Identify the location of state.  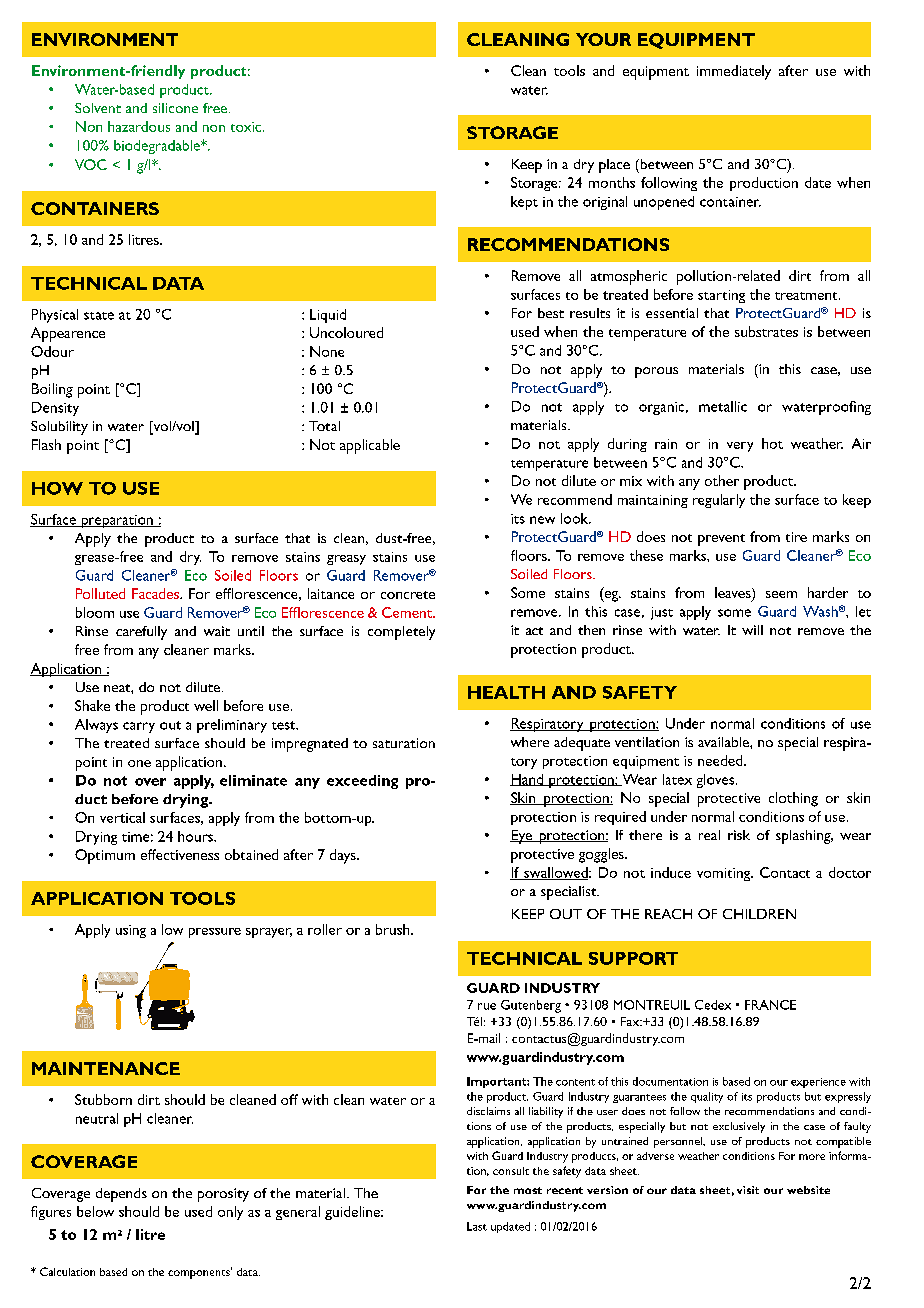
(99, 316).
